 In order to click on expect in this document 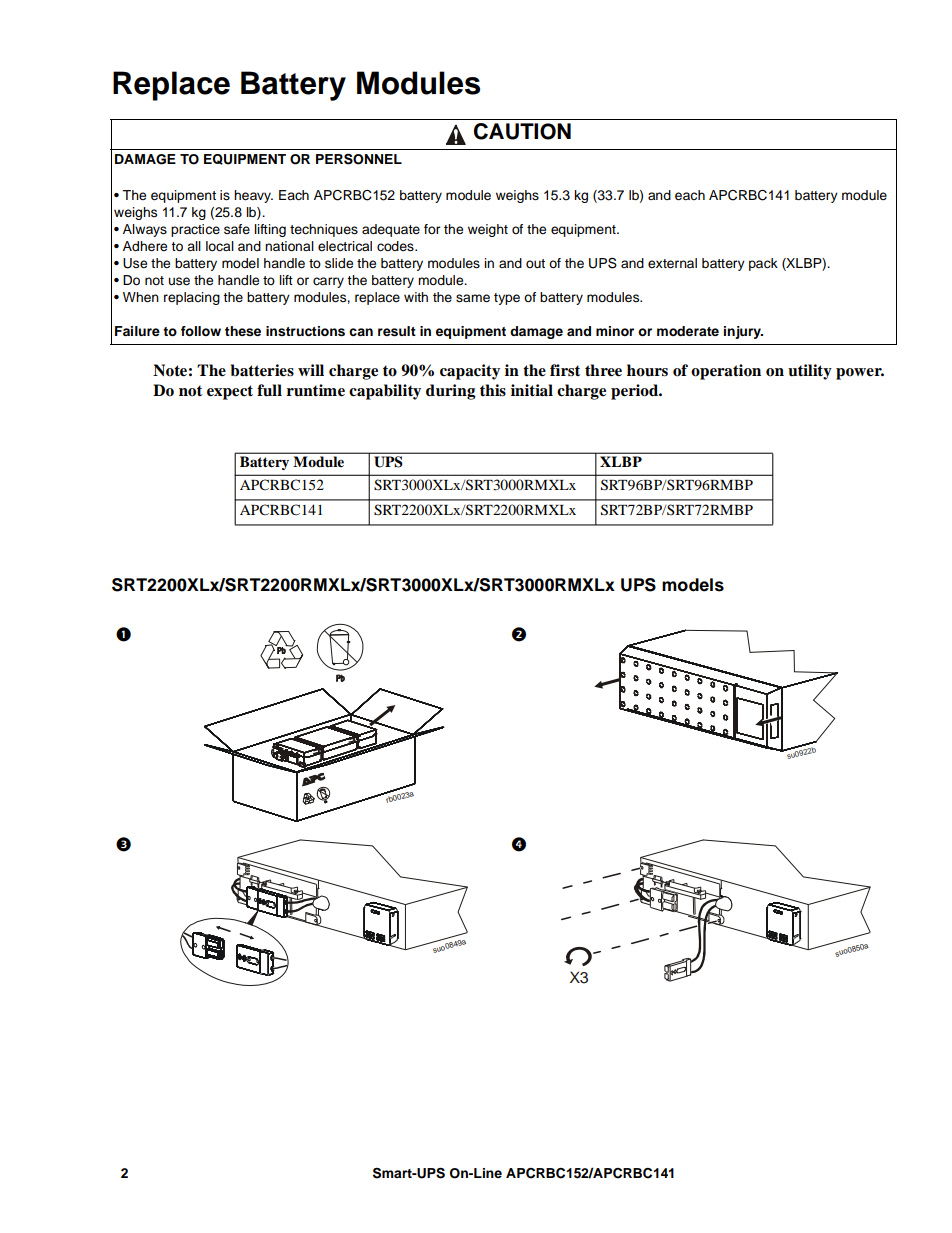, I will do `click(230, 392)`.
